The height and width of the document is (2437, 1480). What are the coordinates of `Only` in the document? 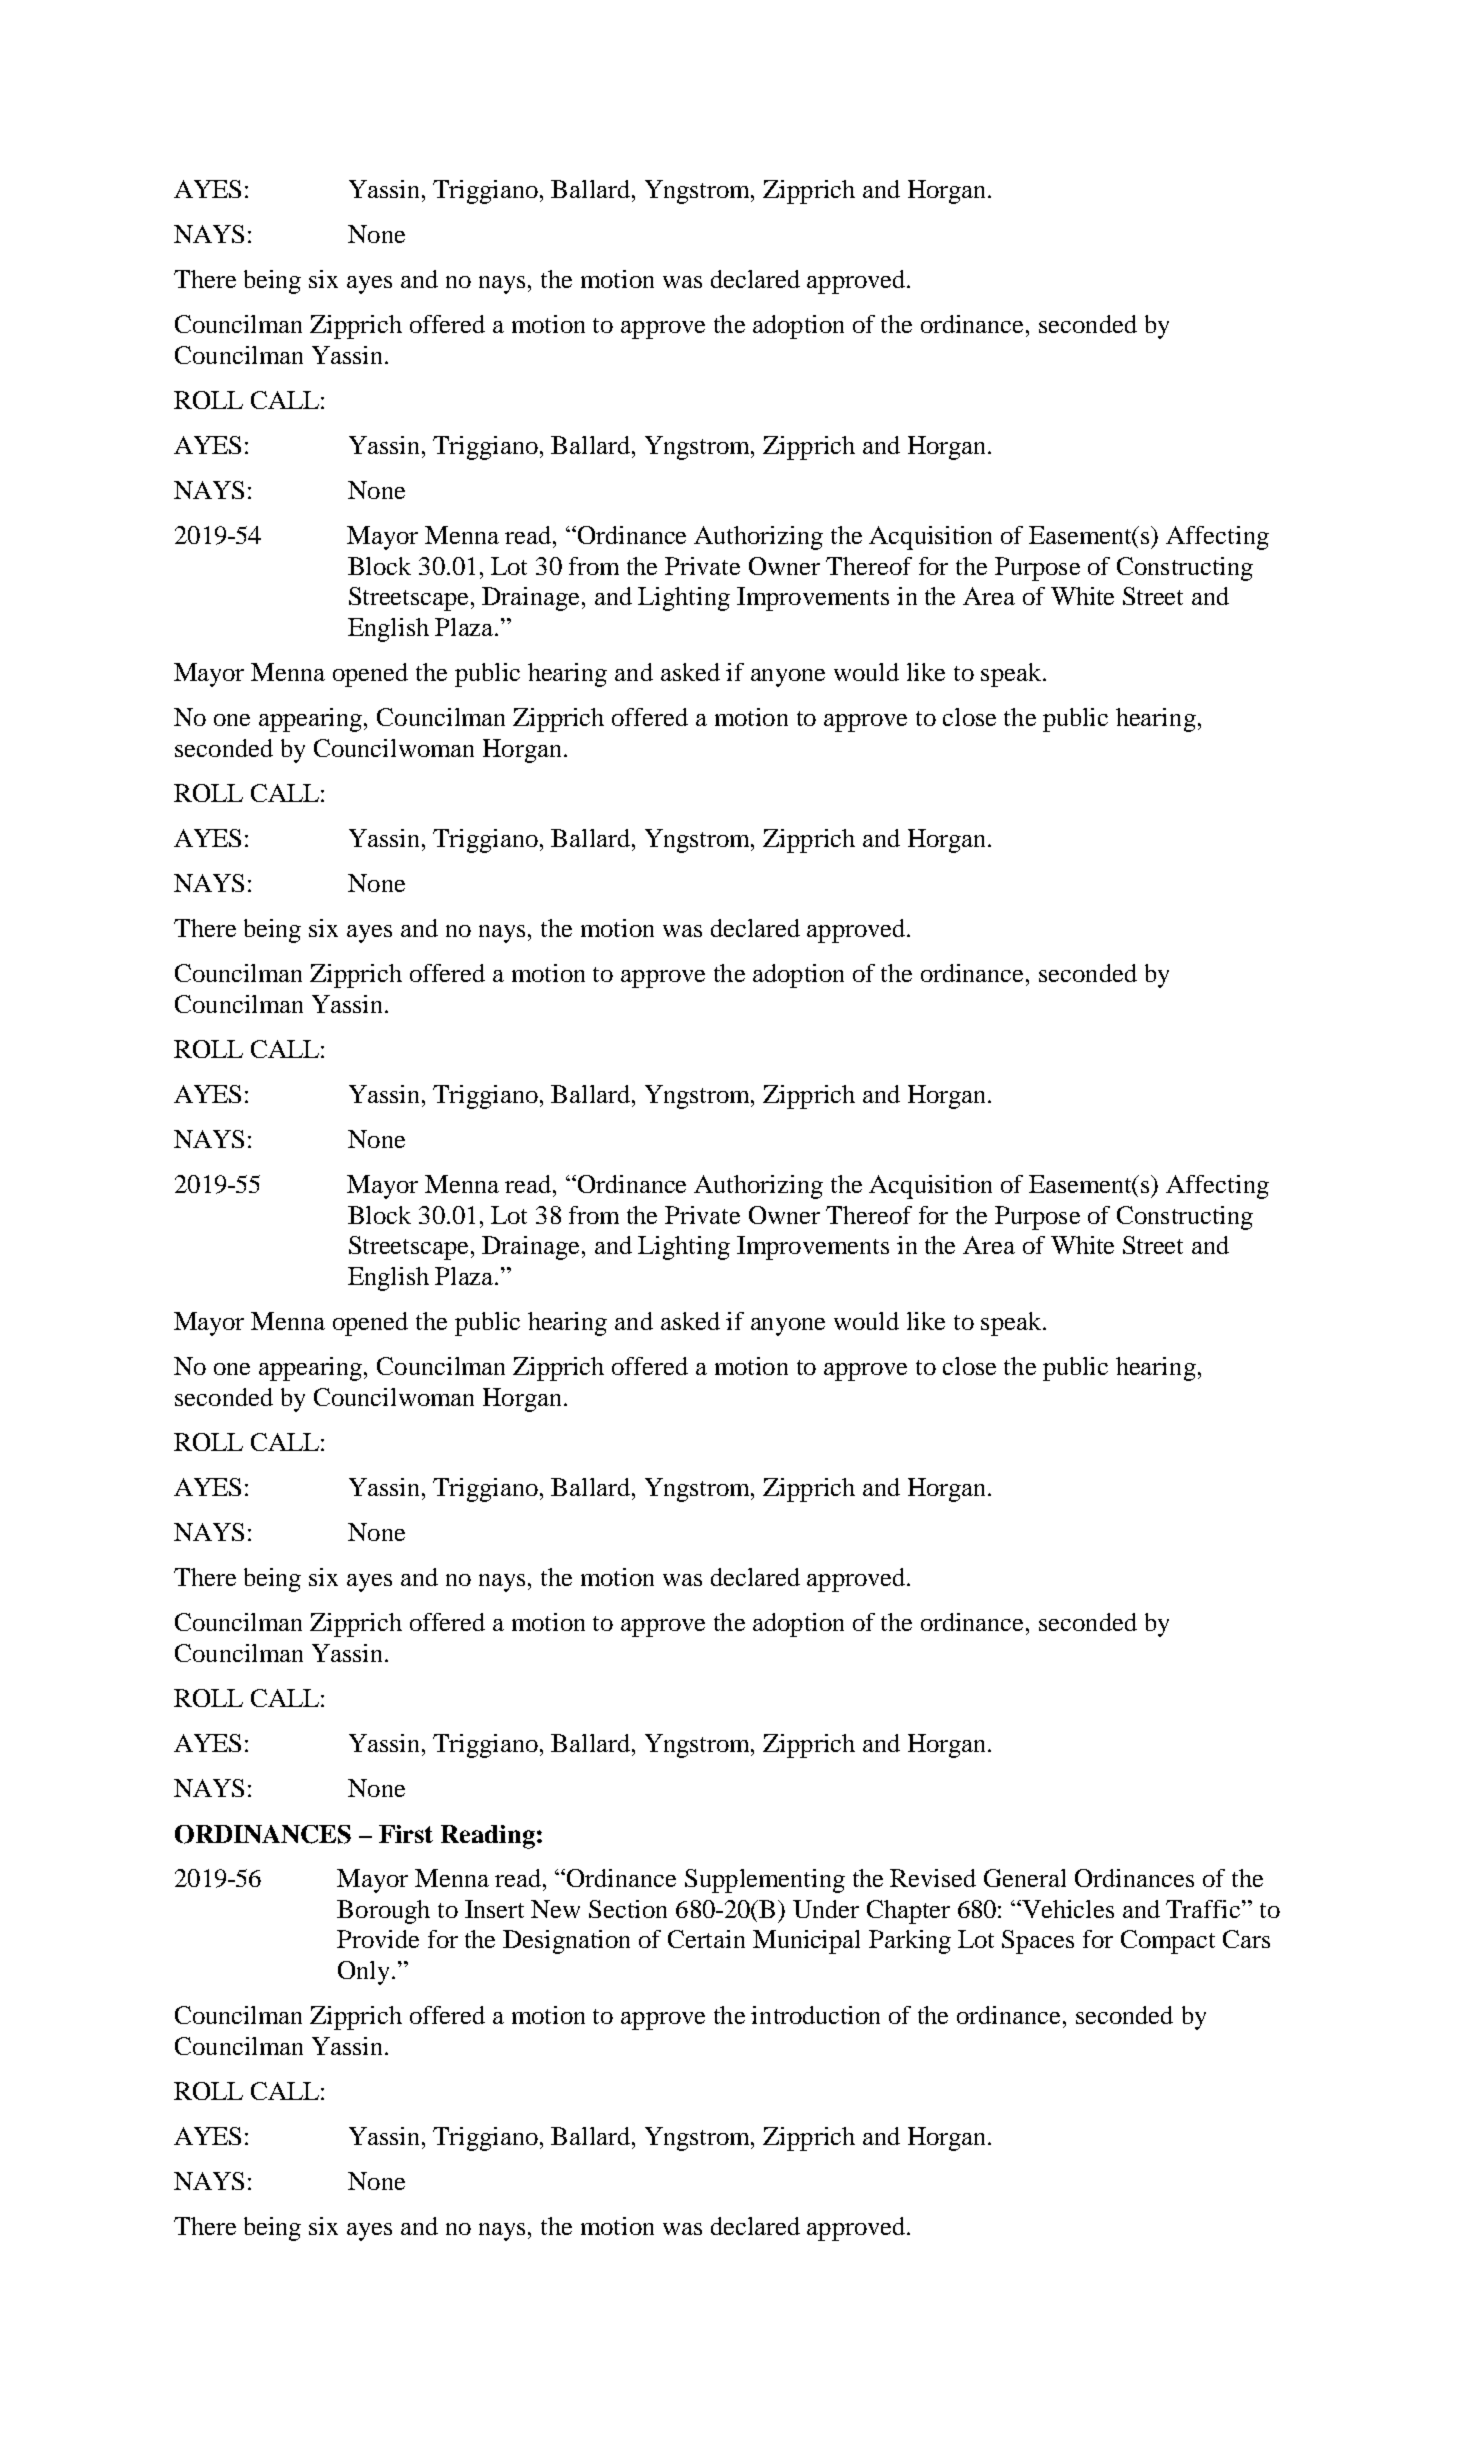 It's located at (365, 1973).
